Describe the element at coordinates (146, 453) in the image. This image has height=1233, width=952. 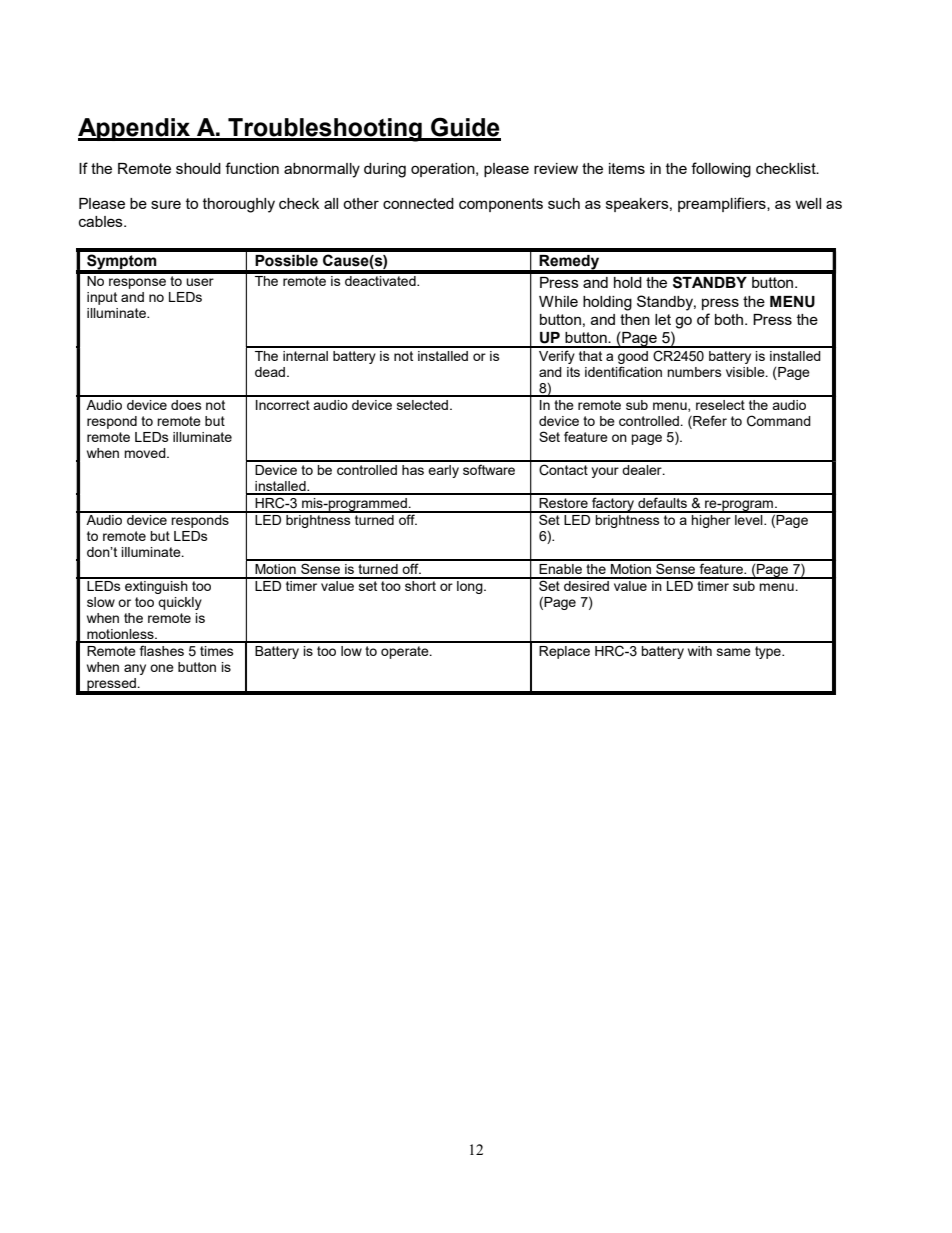
I see `moved` at that location.
